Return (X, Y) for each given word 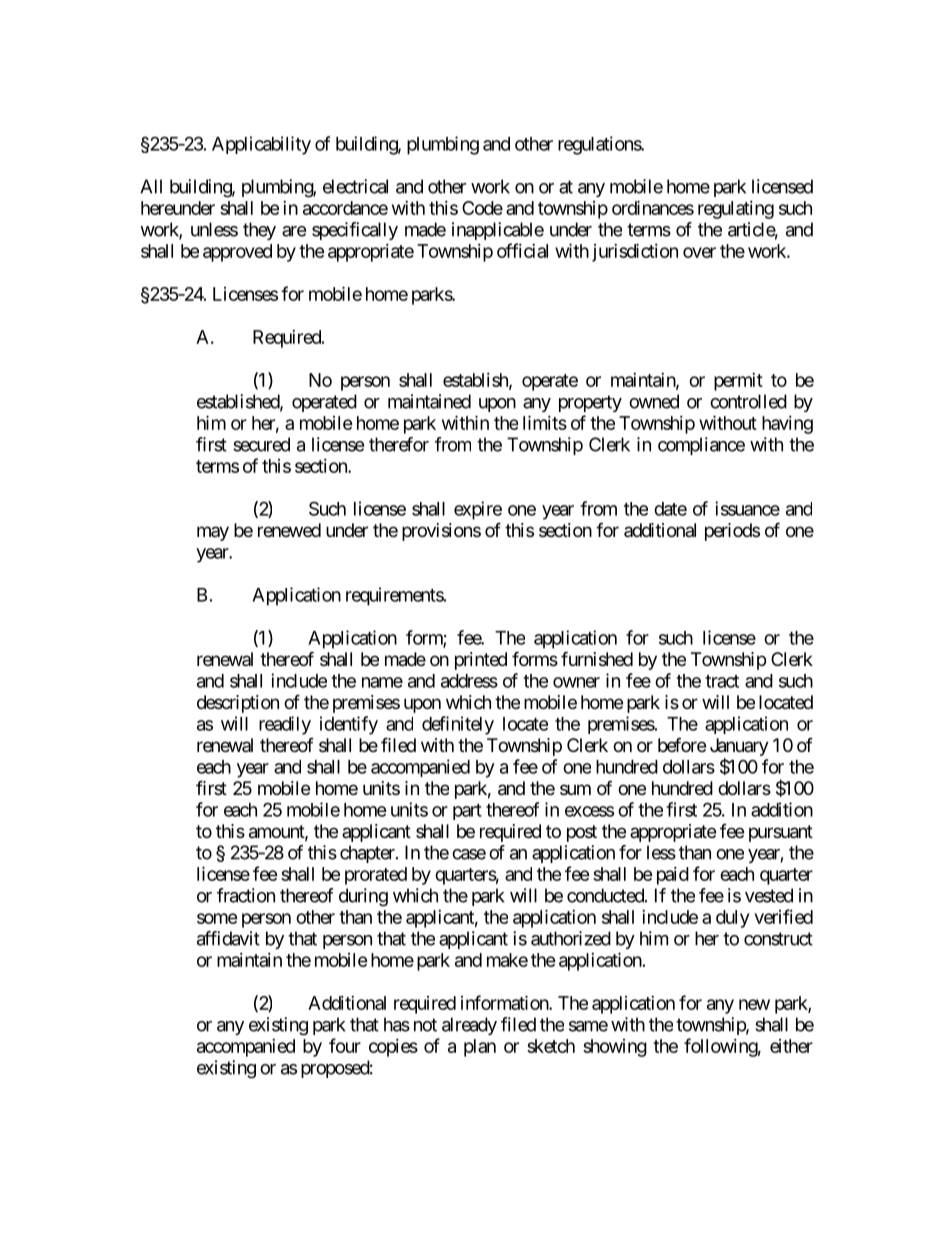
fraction (246, 895)
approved (237, 253)
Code (482, 208)
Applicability (261, 145)
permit (738, 382)
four (345, 1045)
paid (673, 876)
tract (722, 681)
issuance (747, 508)
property (590, 403)
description (238, 704)
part (467, 812)
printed (481, 661)
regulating (736, 210)
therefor (399, 444)
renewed (289, 530)
